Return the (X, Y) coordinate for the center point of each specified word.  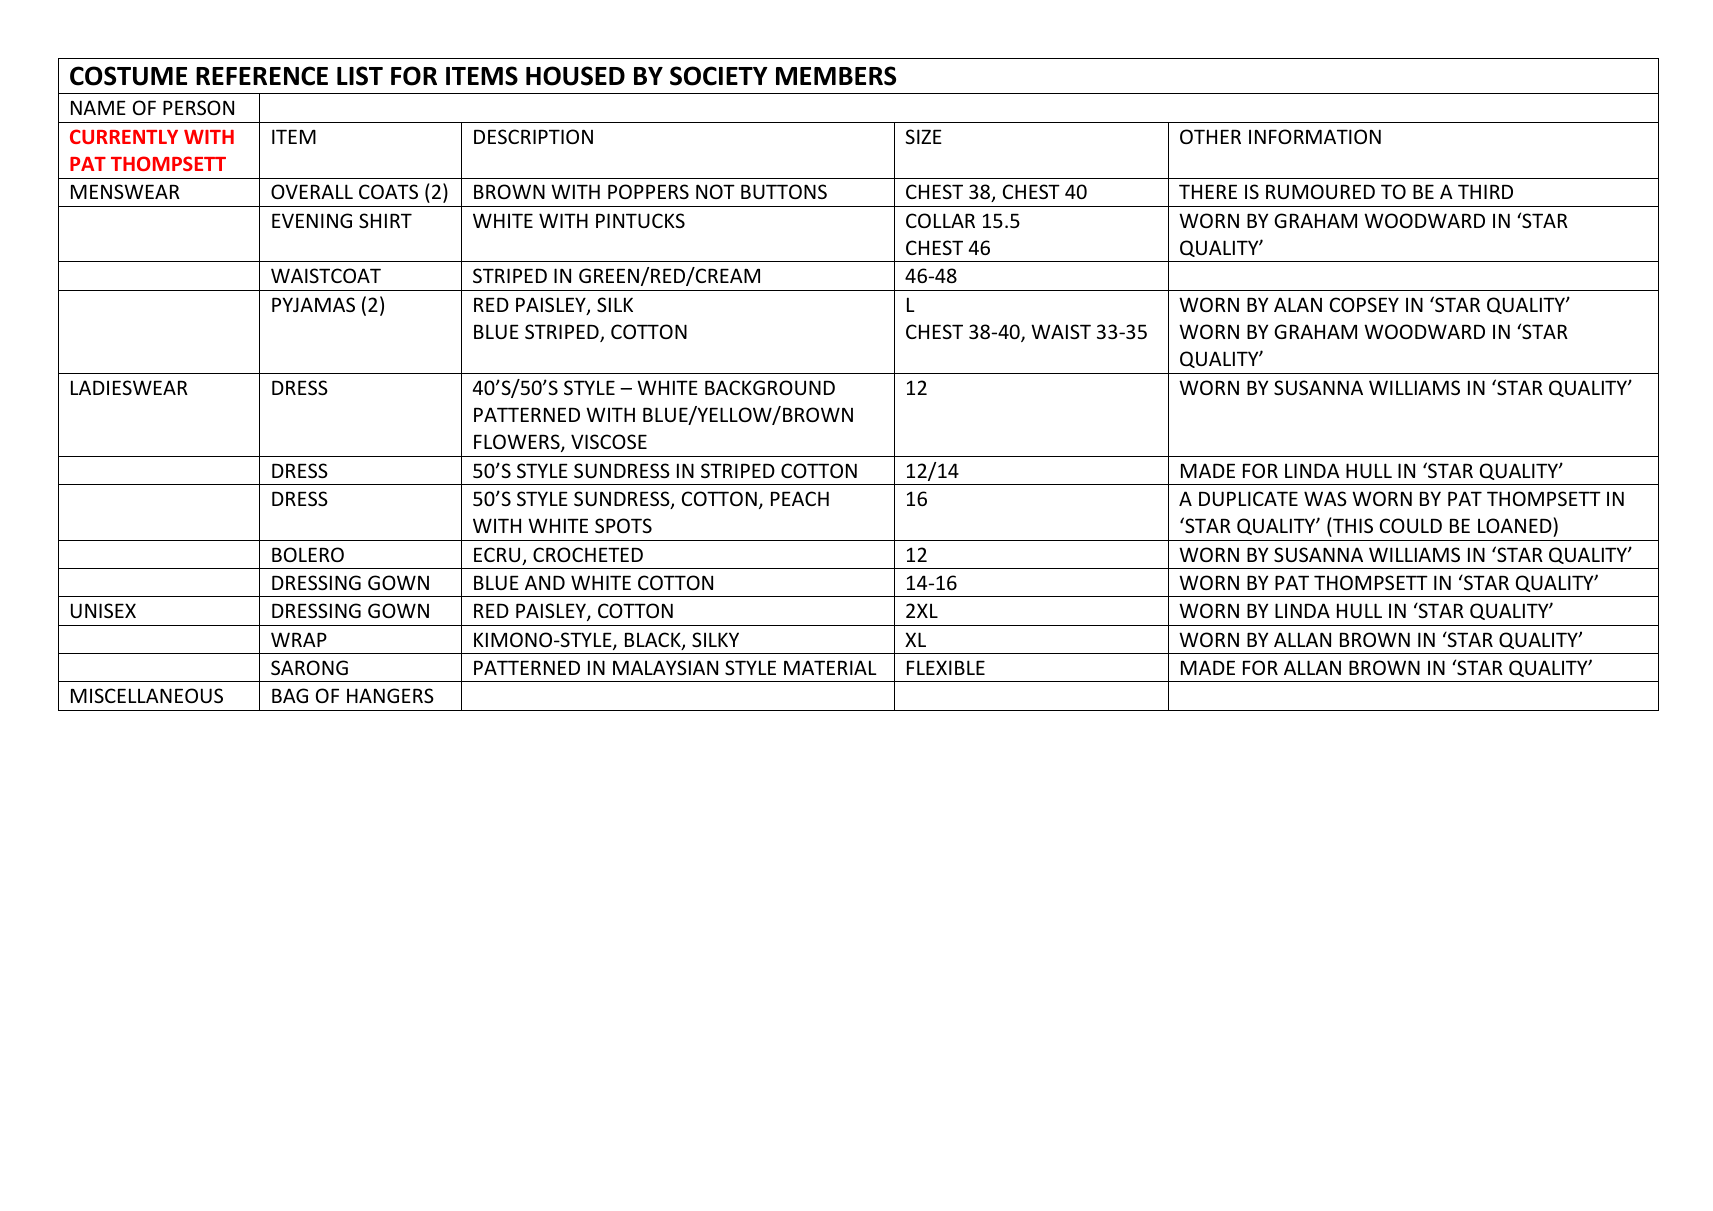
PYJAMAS (313, 304)
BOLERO (308, 554)
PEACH (800, 498)
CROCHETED (588, 554)
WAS (1325, 498)
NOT (715, 191)
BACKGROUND (770, 387)
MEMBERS (836, 76)
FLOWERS (518, 443)
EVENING (312, 220)
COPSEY (1364, 304)
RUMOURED (1320, 191)
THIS (1352, 525)
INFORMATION (1315, 136)
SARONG (309, 667)
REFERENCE (262, 76)
